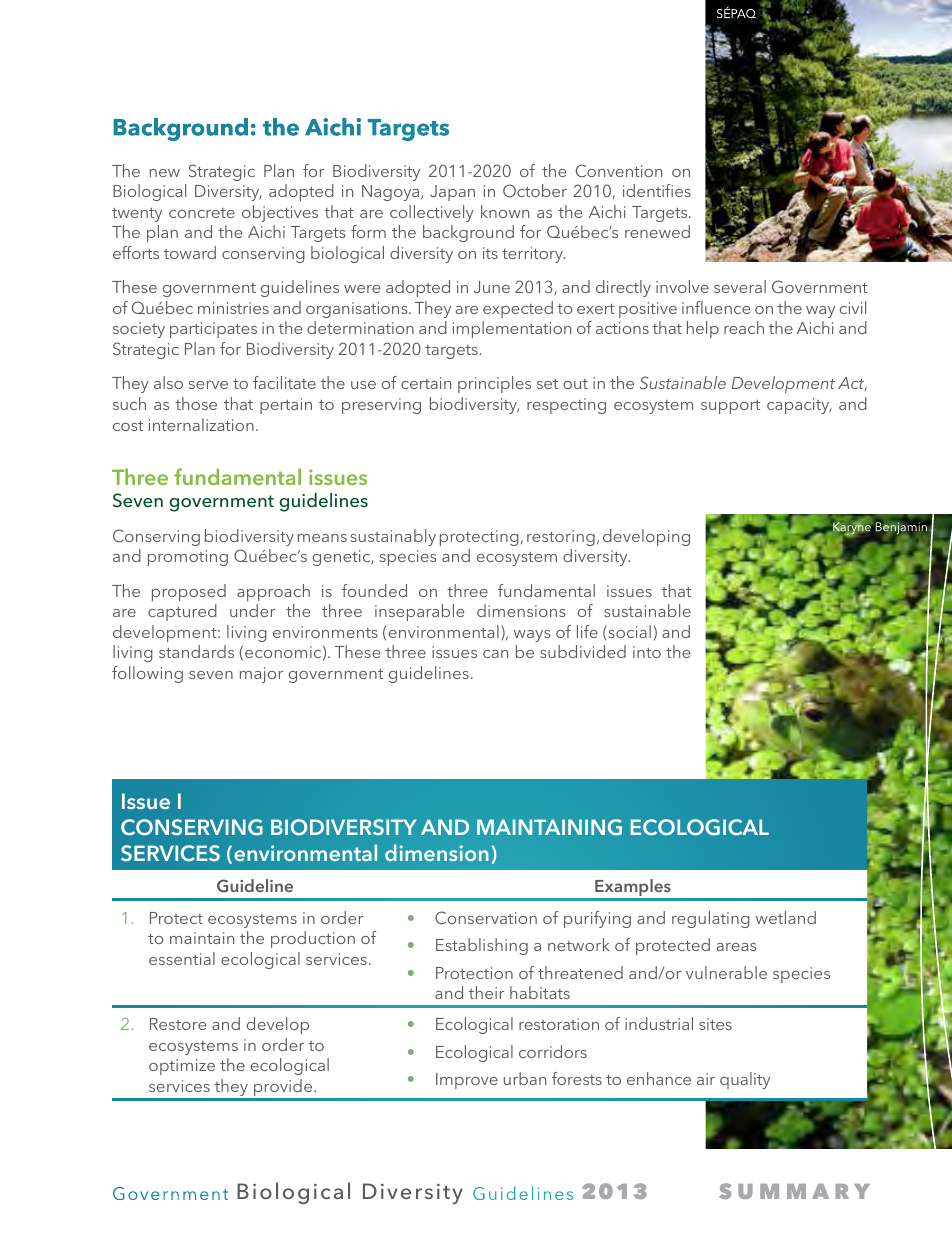 Image resolution: width=952 pixels, height=1233 pixels. Describe the element at coordinates (657, 190) in the image. I see `identifies` at that location.
